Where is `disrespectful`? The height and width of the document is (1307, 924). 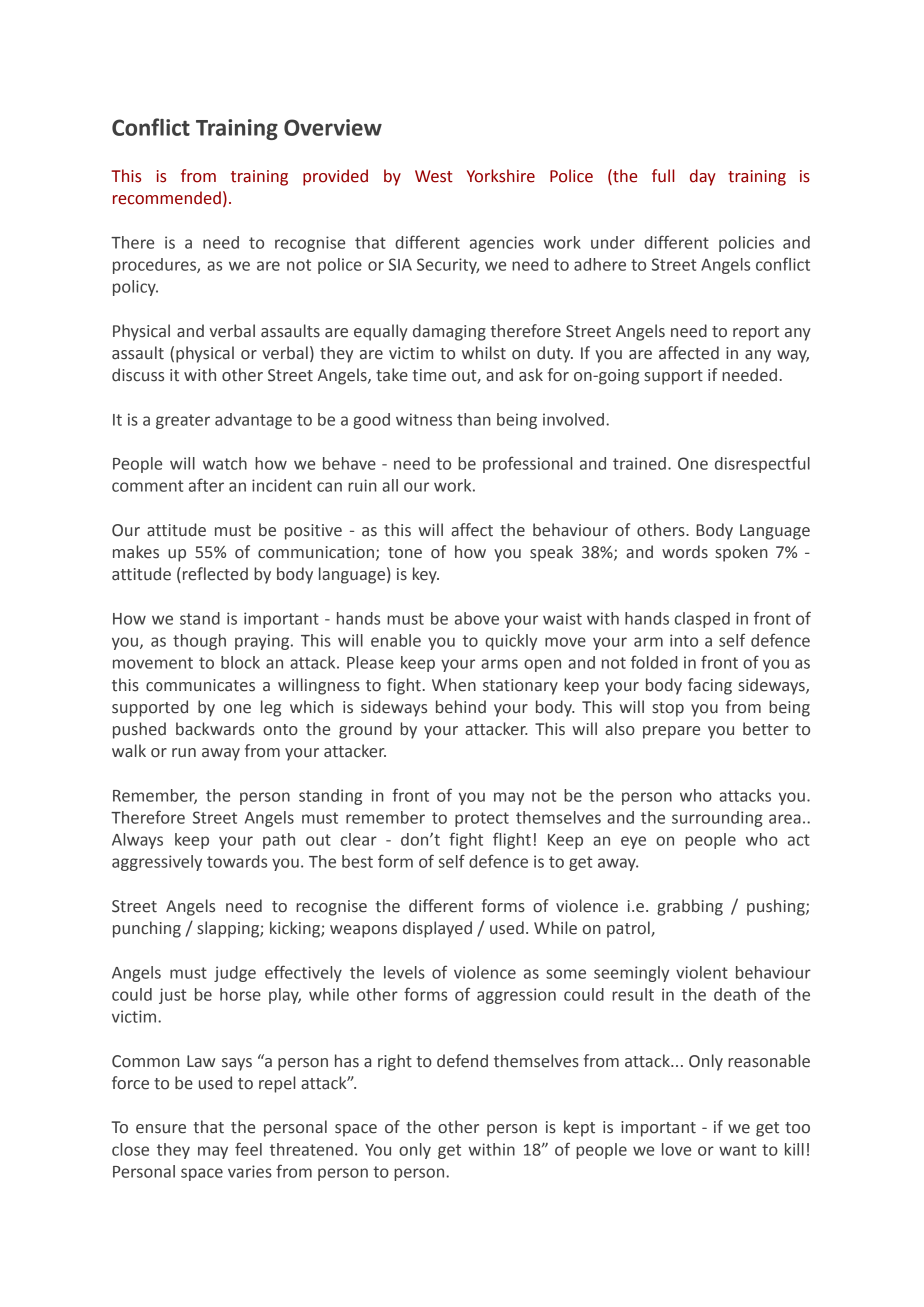 disrespectful is located at coordinates (762, 464).
